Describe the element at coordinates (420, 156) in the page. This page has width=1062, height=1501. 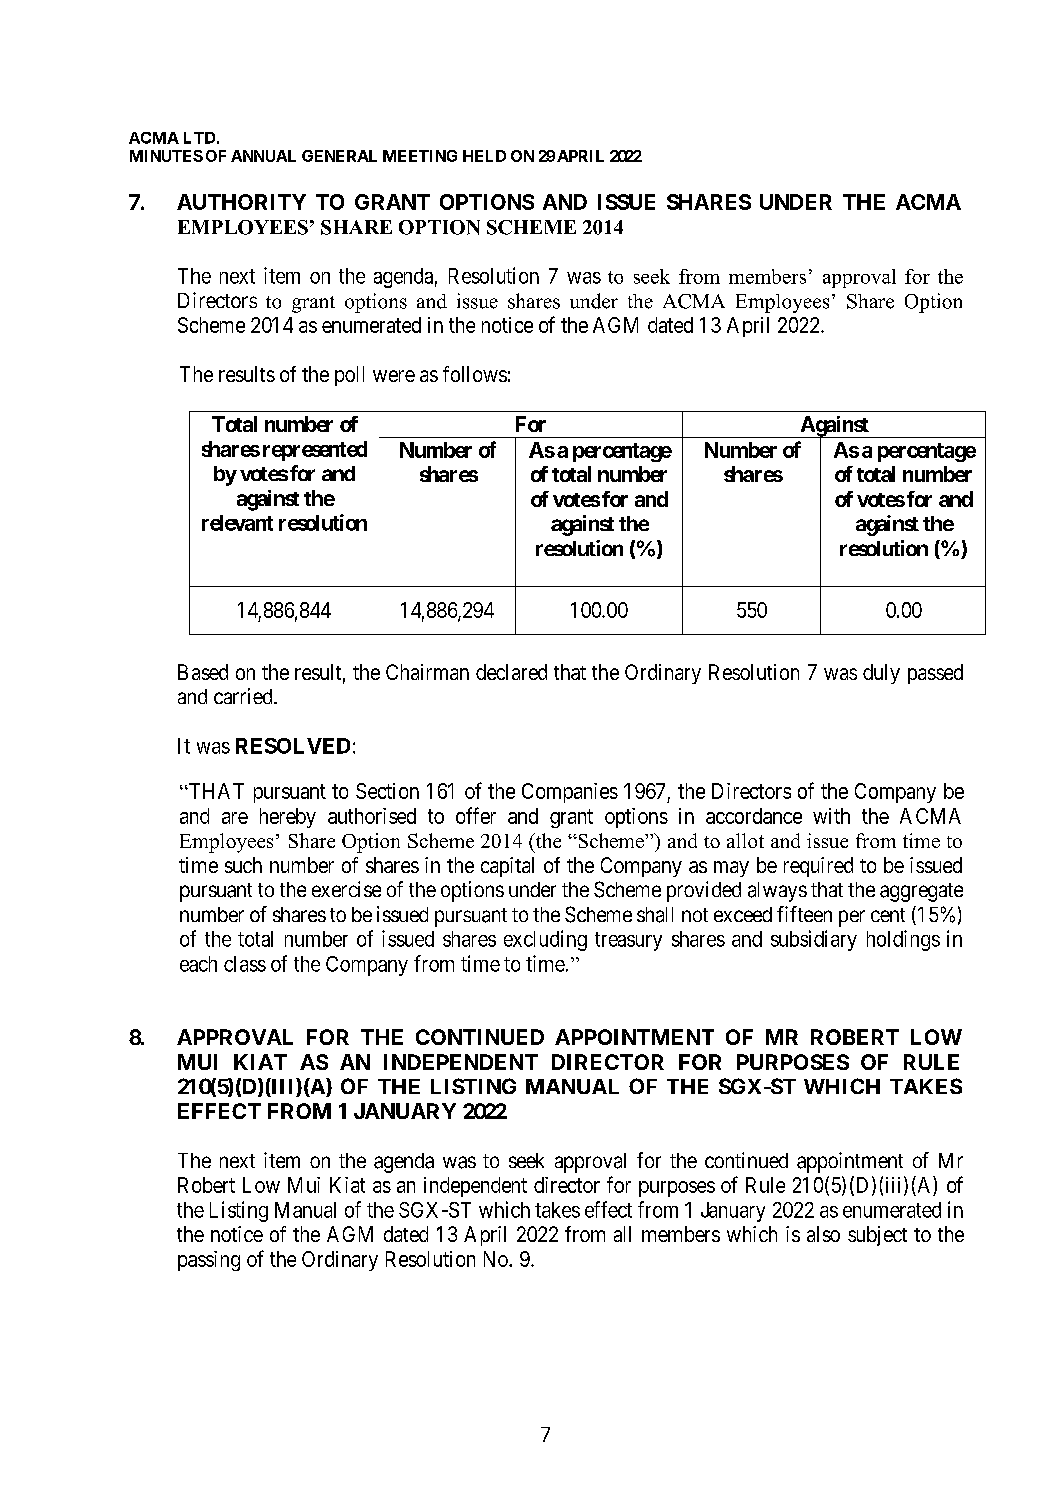
I see `MEETING` at that location.
